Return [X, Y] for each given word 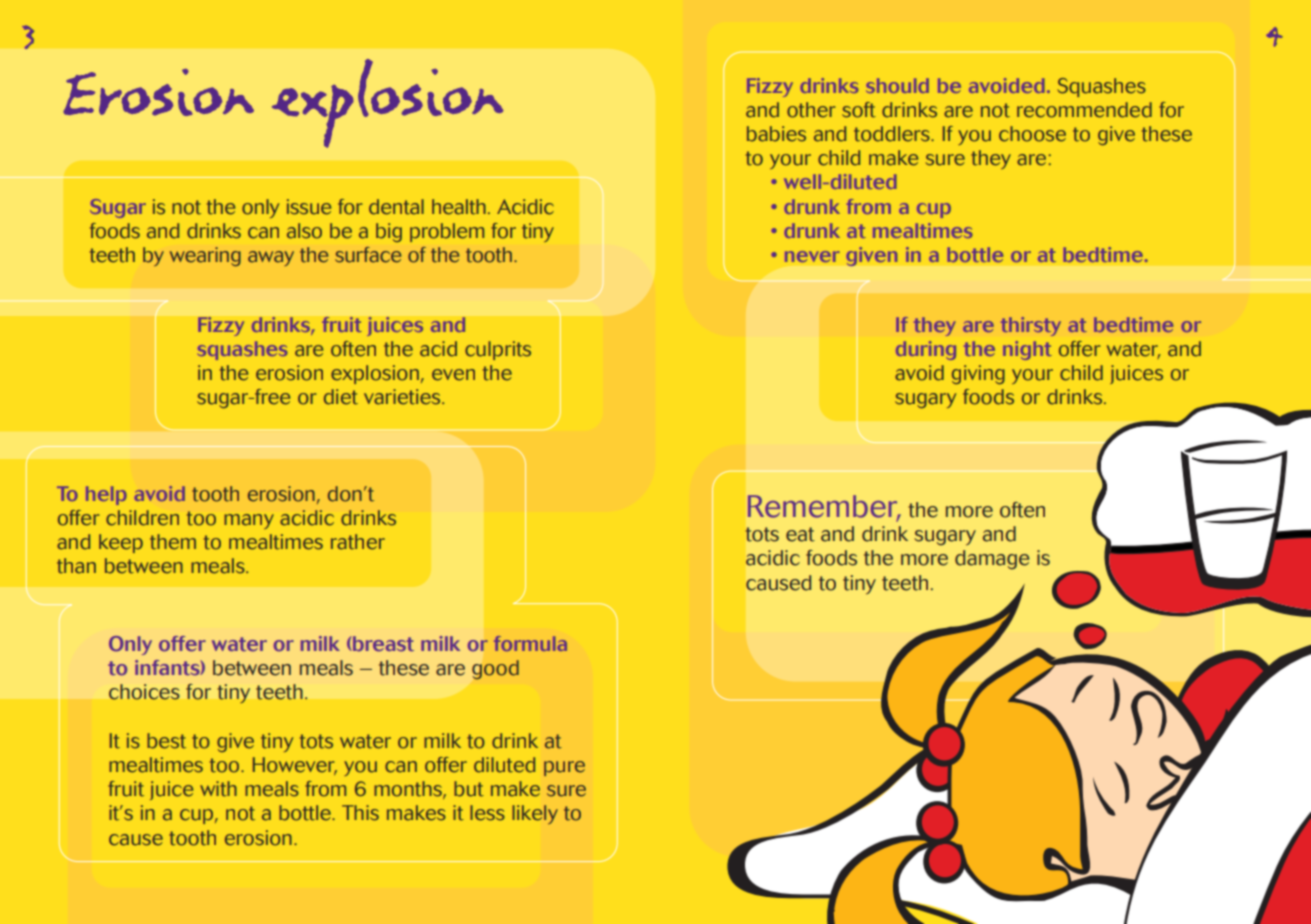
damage [992, 560]
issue [309, 207]
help [106, 495]
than [76, 566]
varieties [403, 397]
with [218, 789]
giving [978, 374]
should [897, 85]
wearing [205, 256]
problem [447, 232]
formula [530, 643]
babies [776, 134]
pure [564, 768]
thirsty [1031, 326]
